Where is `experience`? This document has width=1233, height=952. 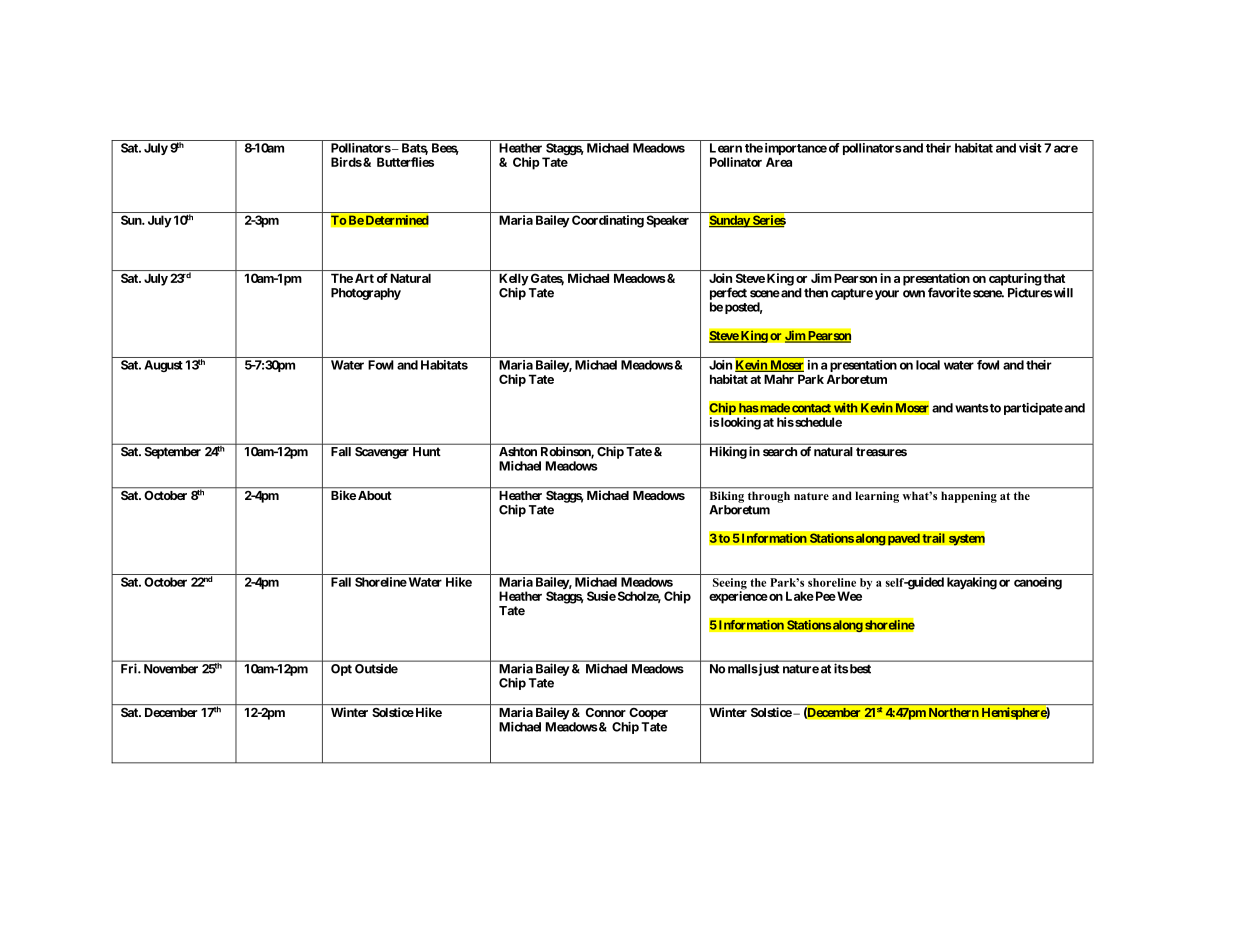
experience is located at coordinates (738, 597).
